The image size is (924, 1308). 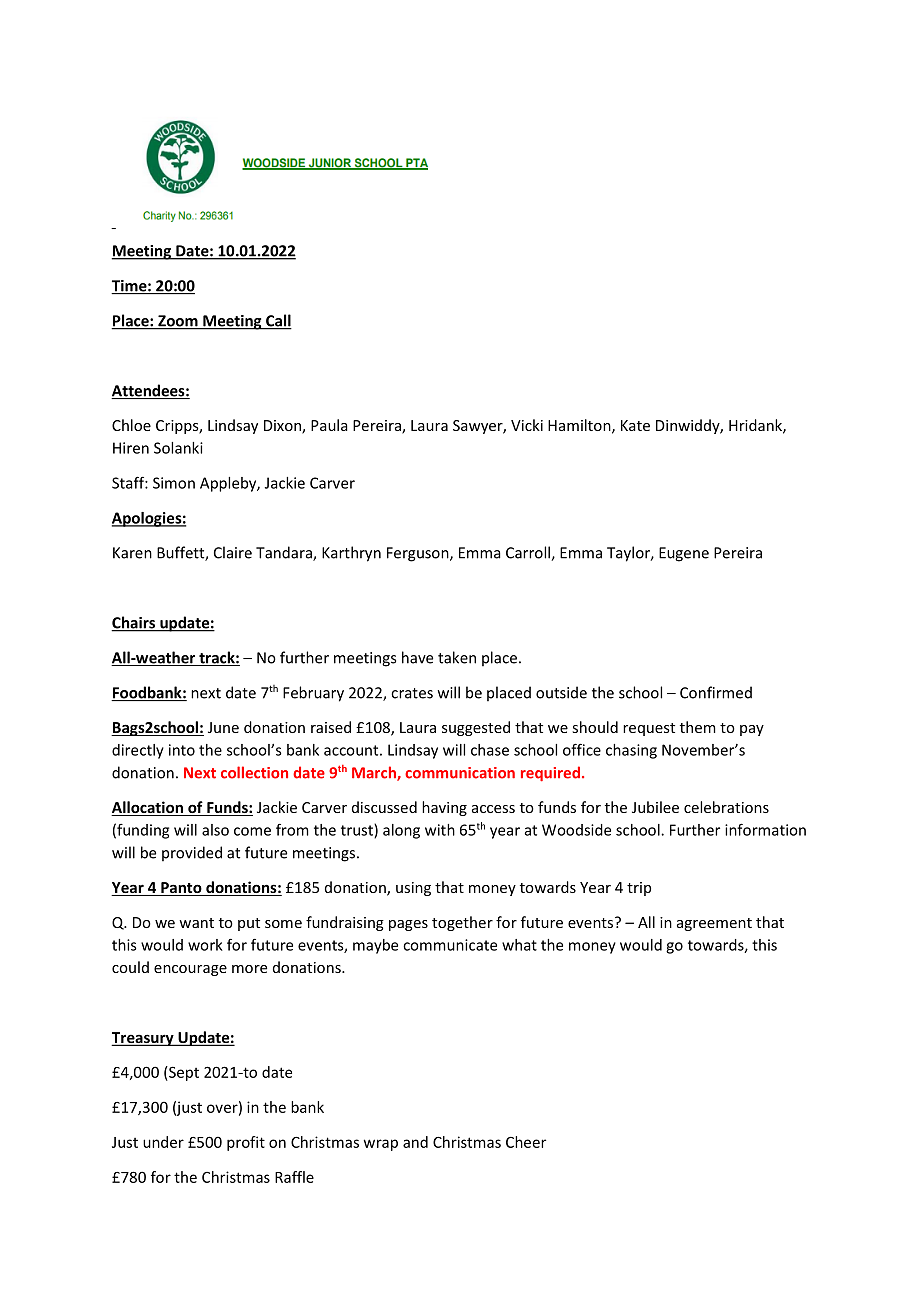 What do you see at coordinates (181, 889) in the screenshot?
I see `Panto` at bounding box center [181, 889].
